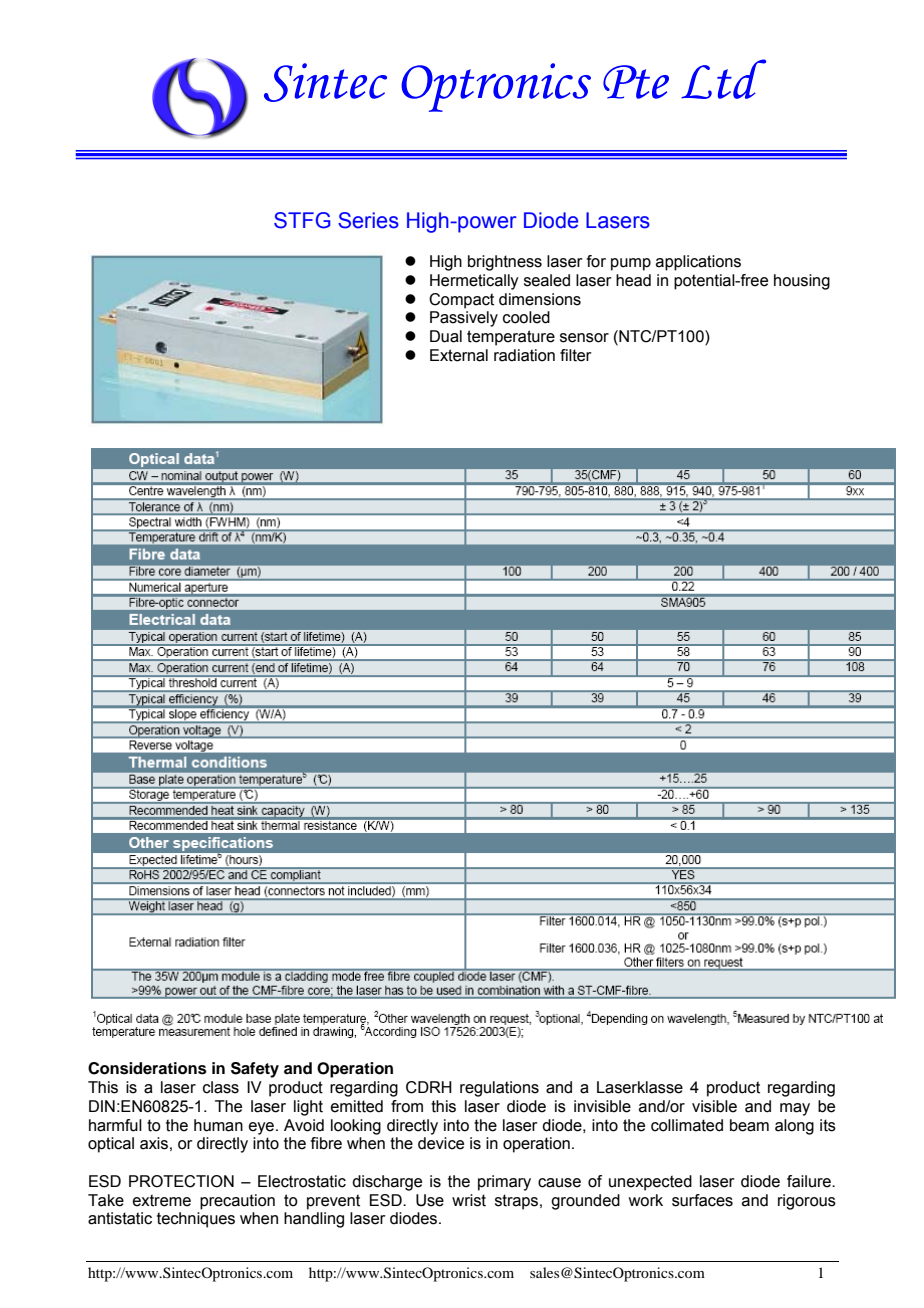  Describe the element at coordinates (147, 1068) in the page. I see `Considerations` at that location.
